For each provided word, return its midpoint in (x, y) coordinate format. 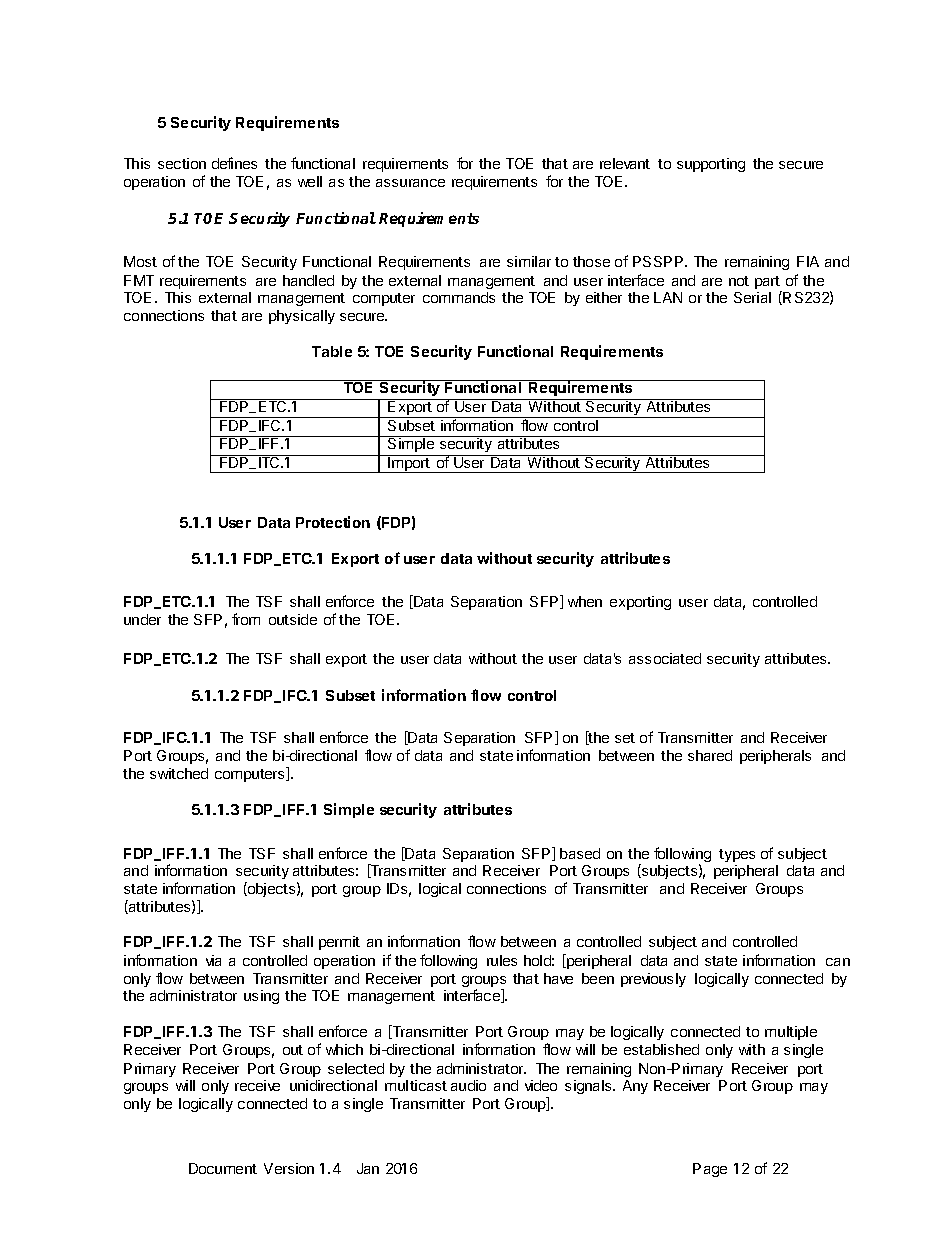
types (737, 855)
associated (665, 658)
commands (459, 297)
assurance (410, 183)
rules (502, 960)
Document (223, 1168)
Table (332, 351)
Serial (752, 297)
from (246, 619)
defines (234, 163)
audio (468, 1085)
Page (710, 1170)
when (585, 601)
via (213, 960)
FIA (808, 261)
